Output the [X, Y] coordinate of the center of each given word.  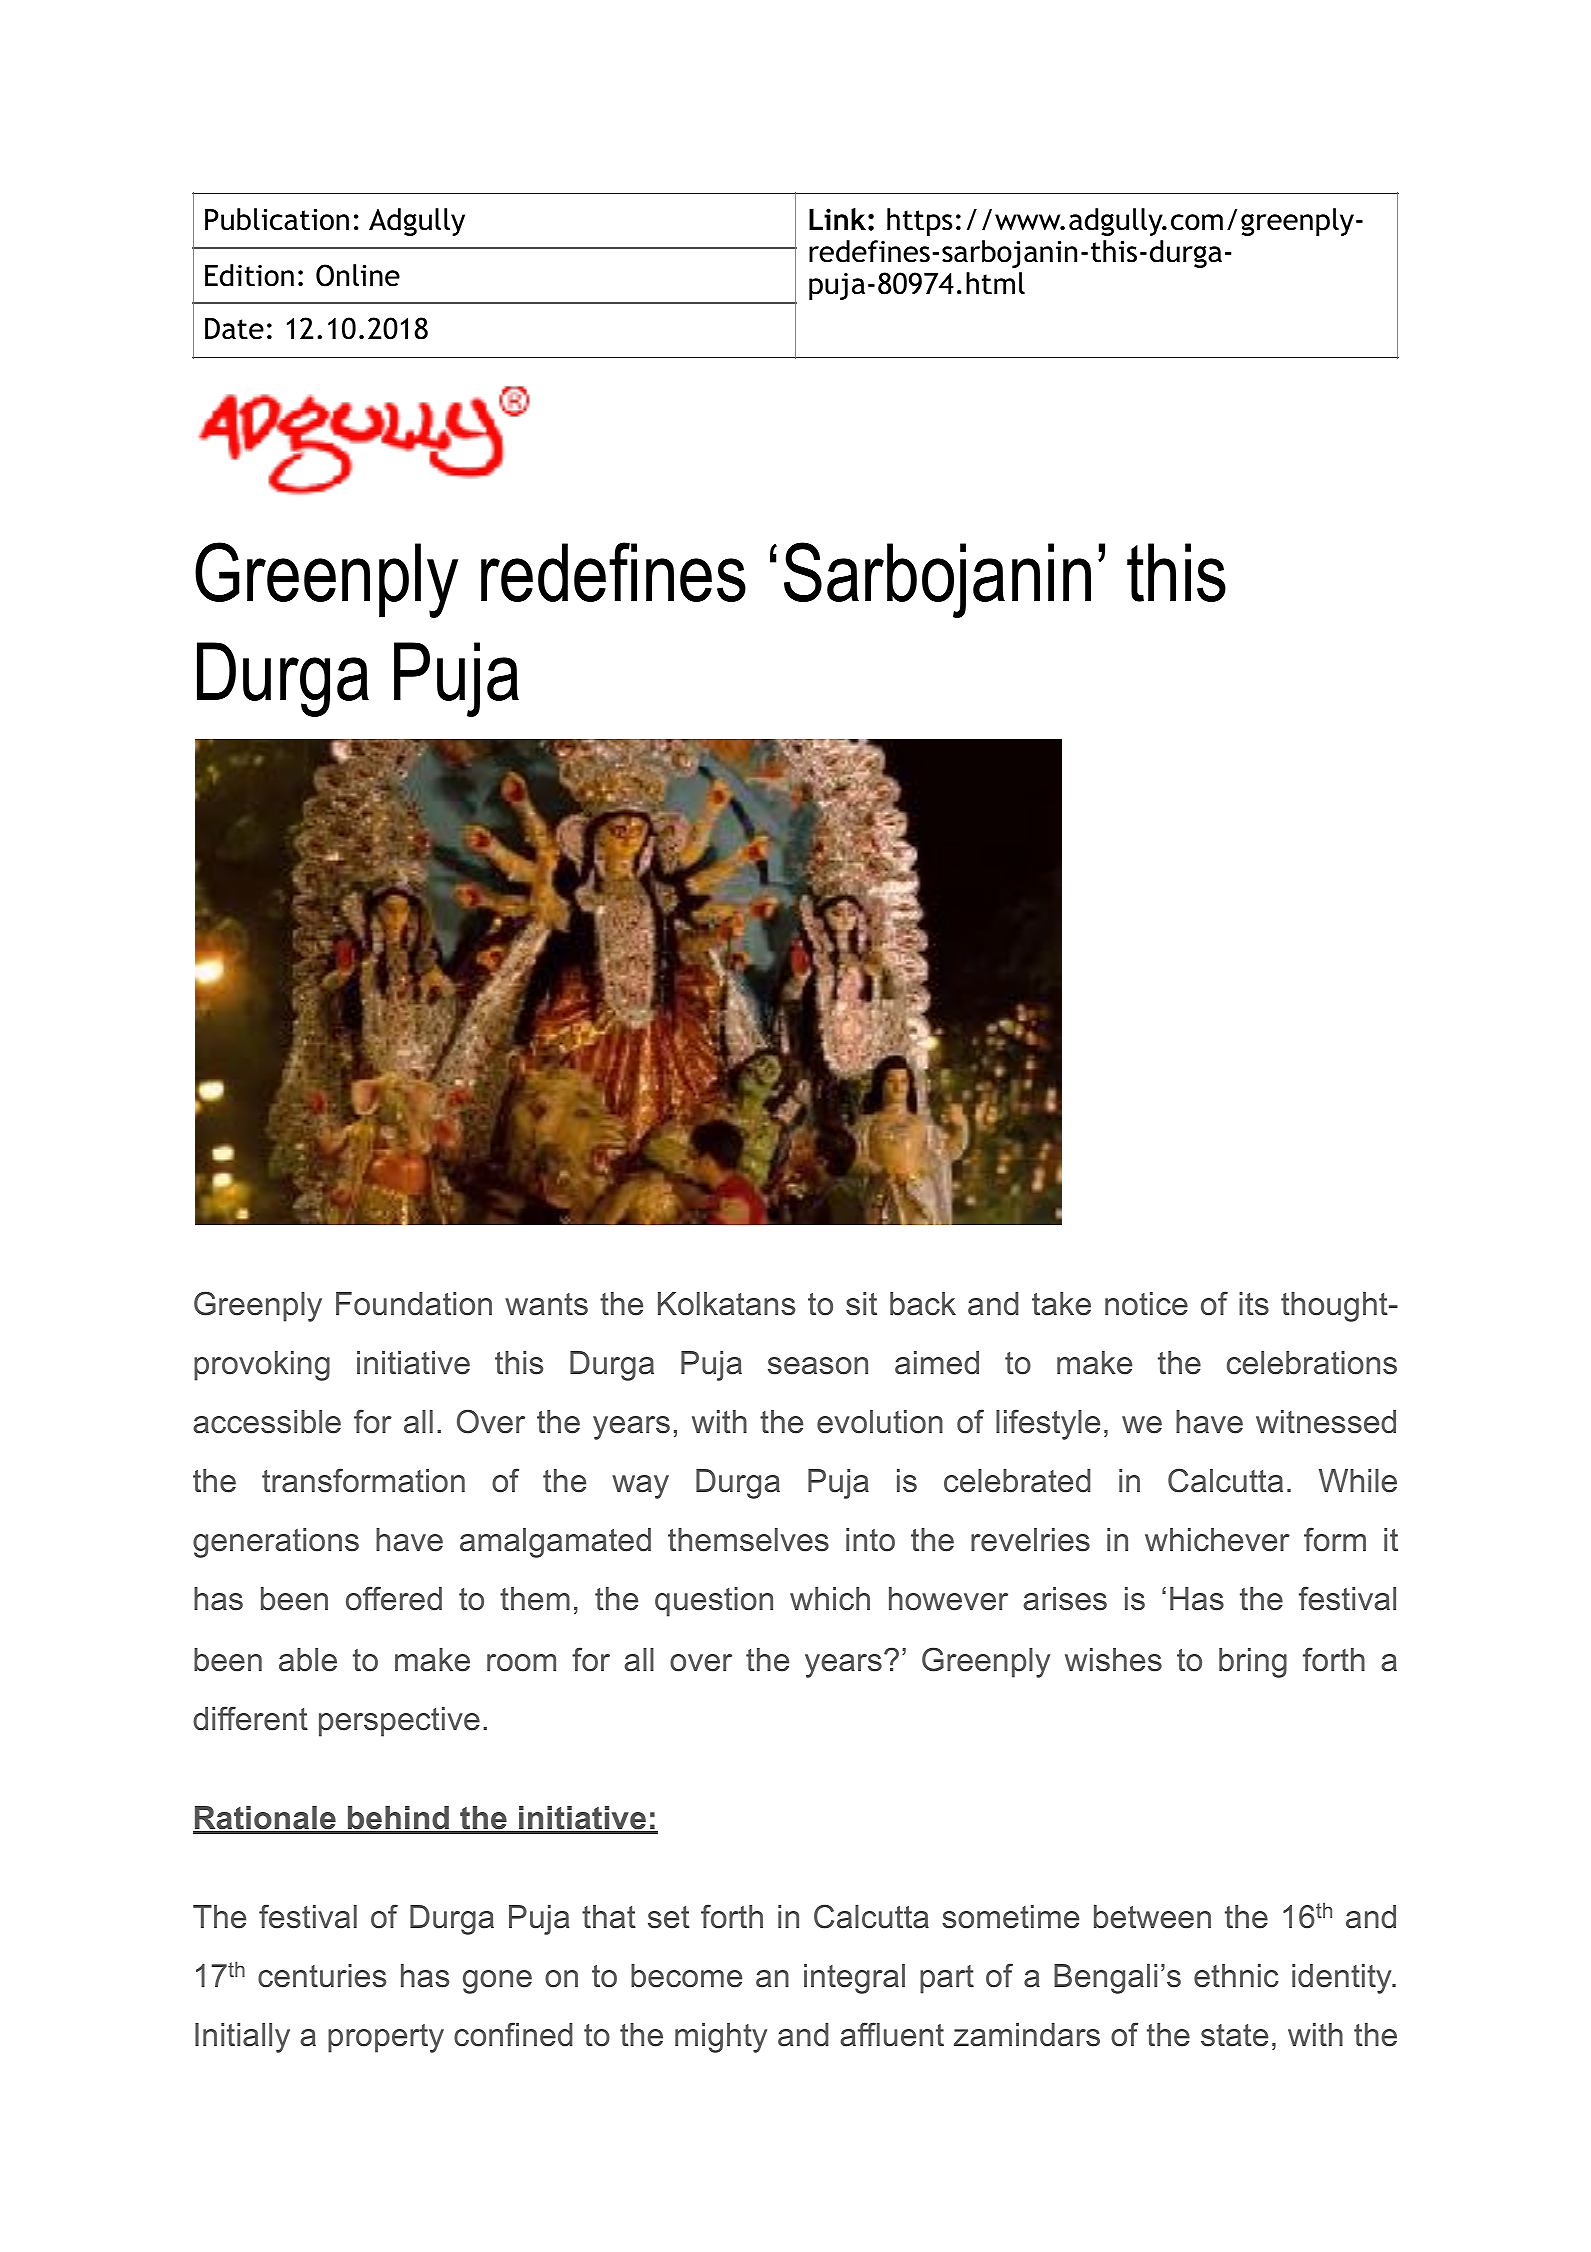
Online [358, 275]
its [1254, 1304]
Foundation [414, 1304]
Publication [277, 219]
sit [861, 1304]
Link [837, 219]
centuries [322, 1976]
